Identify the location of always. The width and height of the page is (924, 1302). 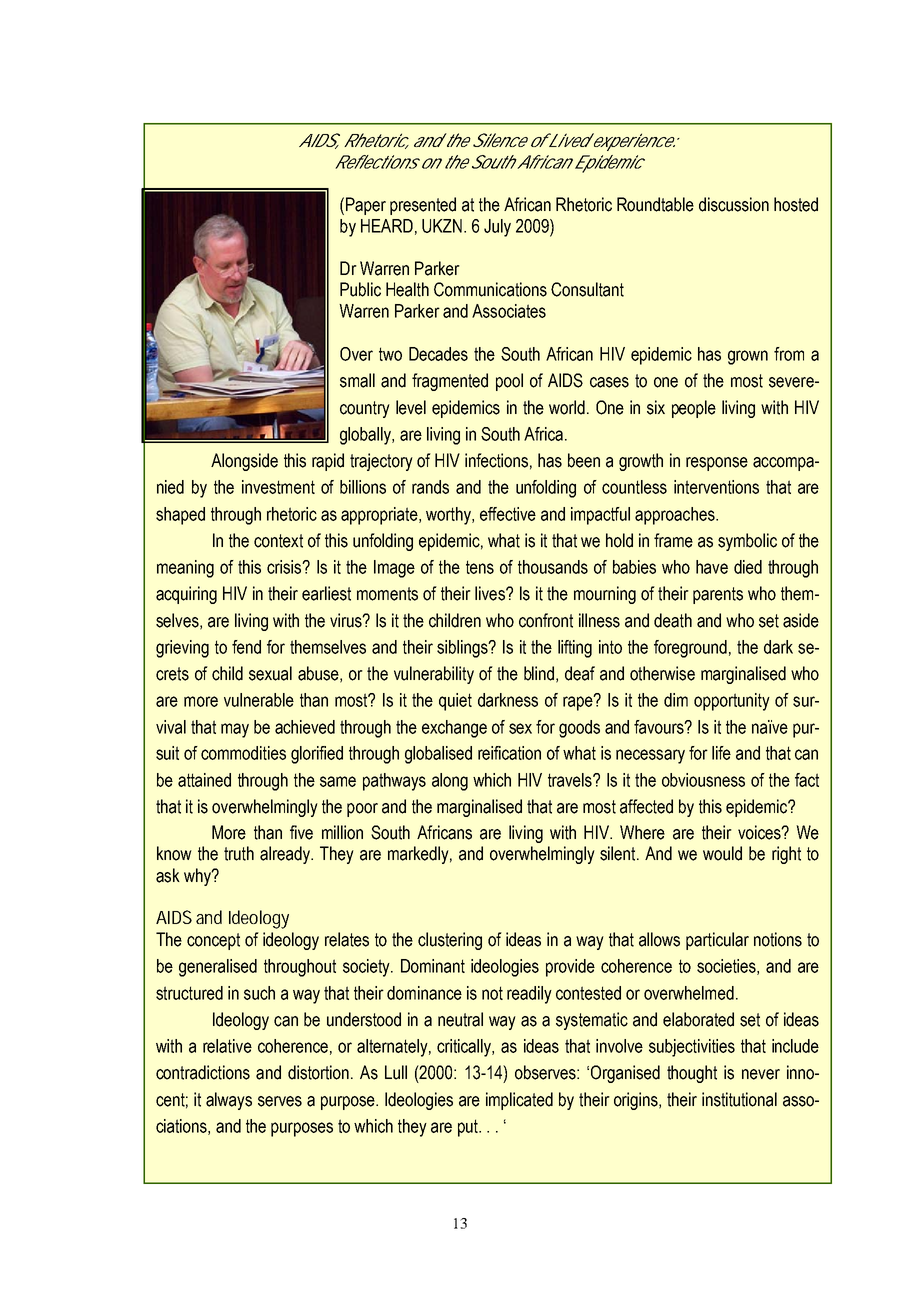
(229, 1101).
